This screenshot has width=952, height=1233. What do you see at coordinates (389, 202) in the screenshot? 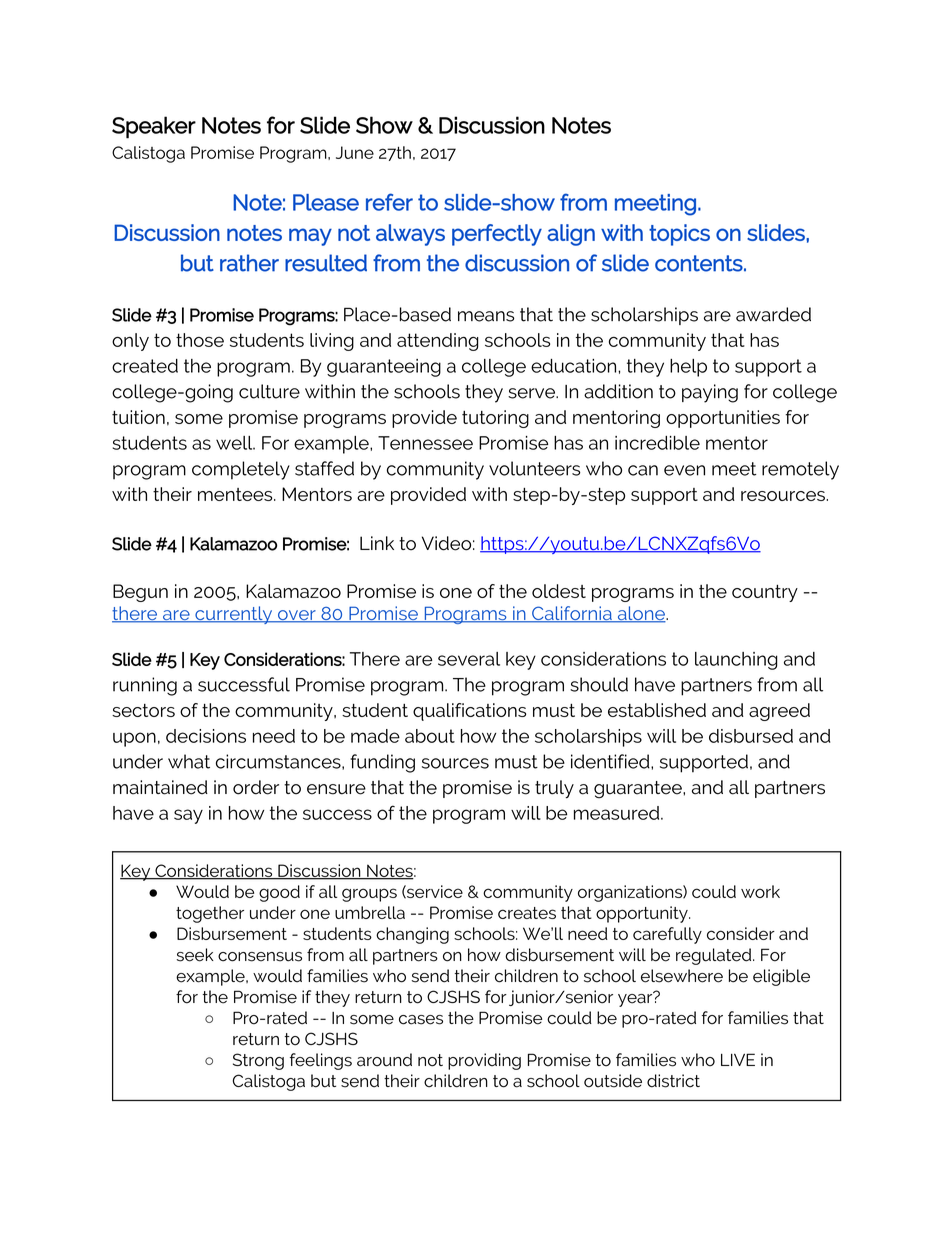
I see `refer` at bounding box center [389, 202].
